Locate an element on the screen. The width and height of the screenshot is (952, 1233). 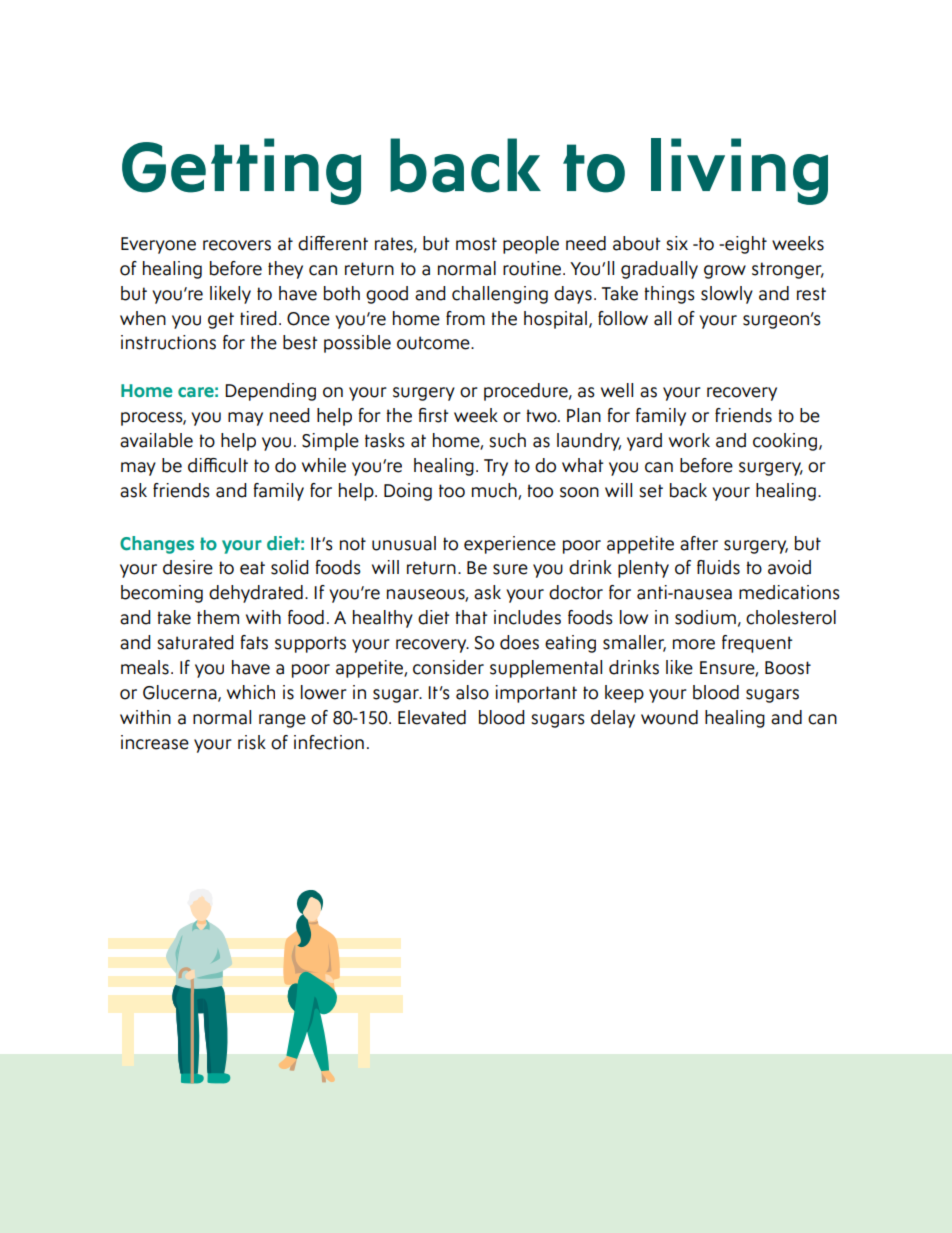
experience is located at coordinates (510, 545).
